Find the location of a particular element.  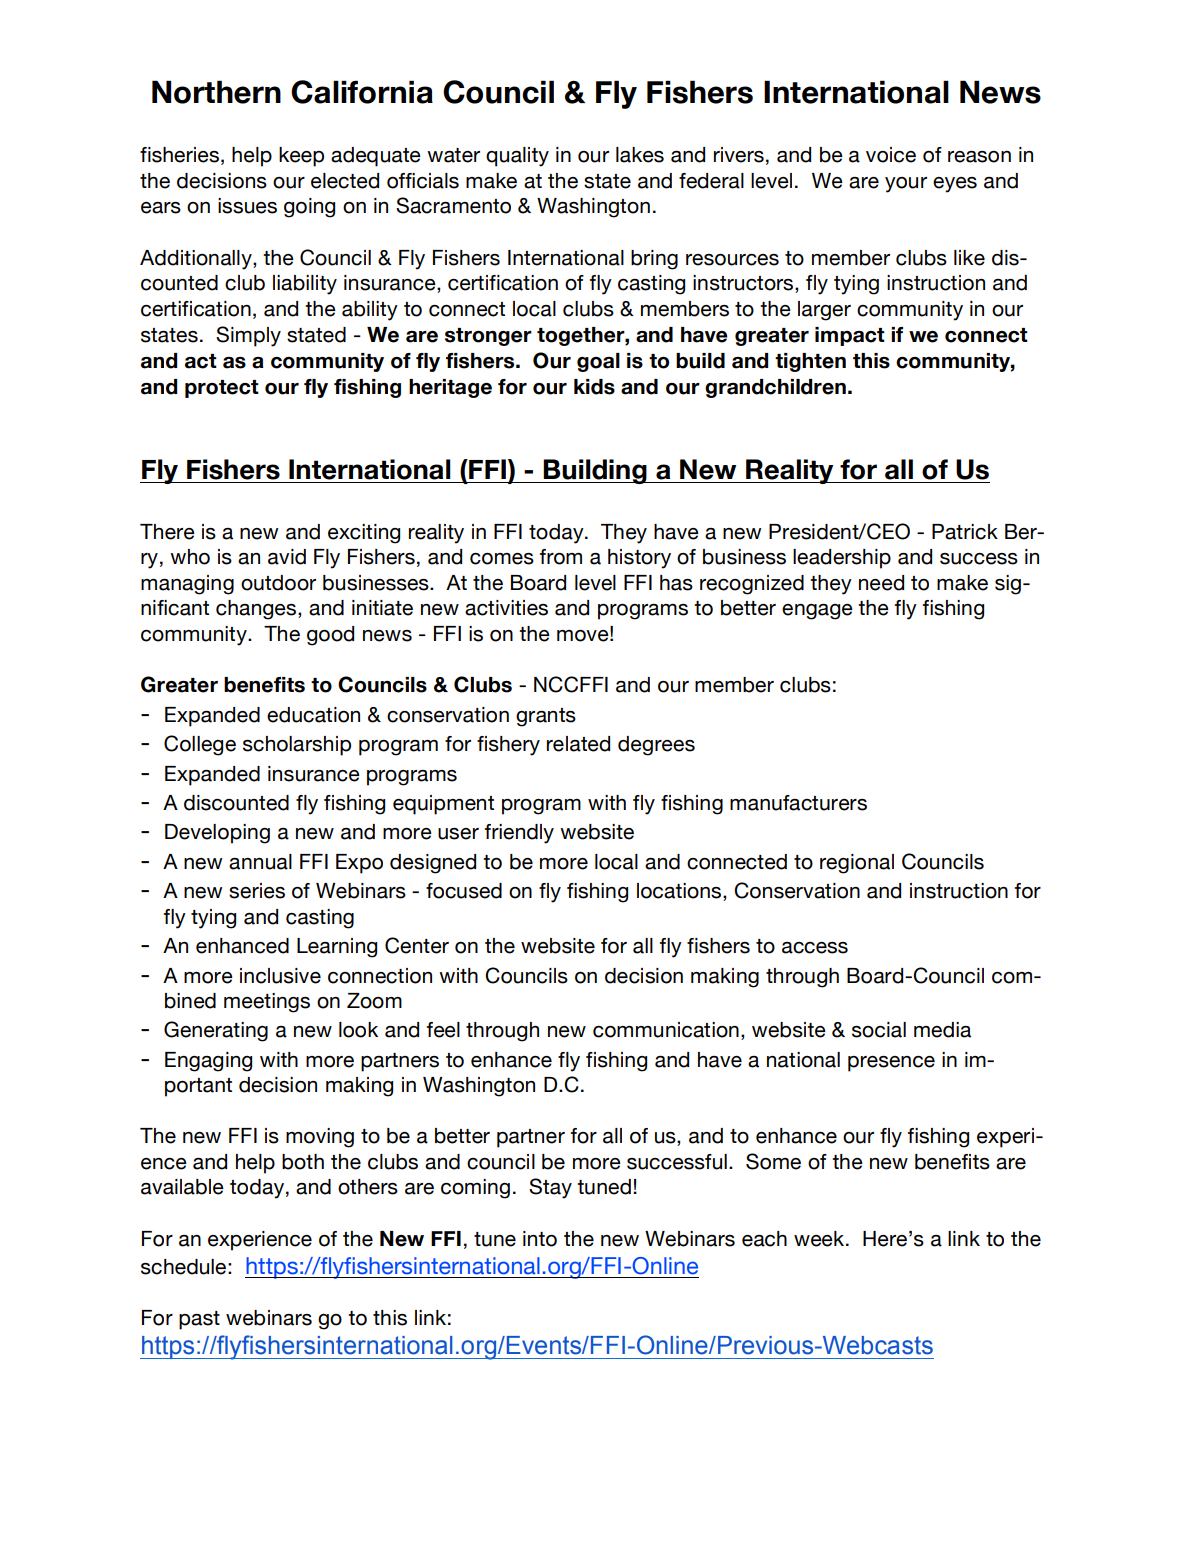

avid is located at coordinates (287, 557).
